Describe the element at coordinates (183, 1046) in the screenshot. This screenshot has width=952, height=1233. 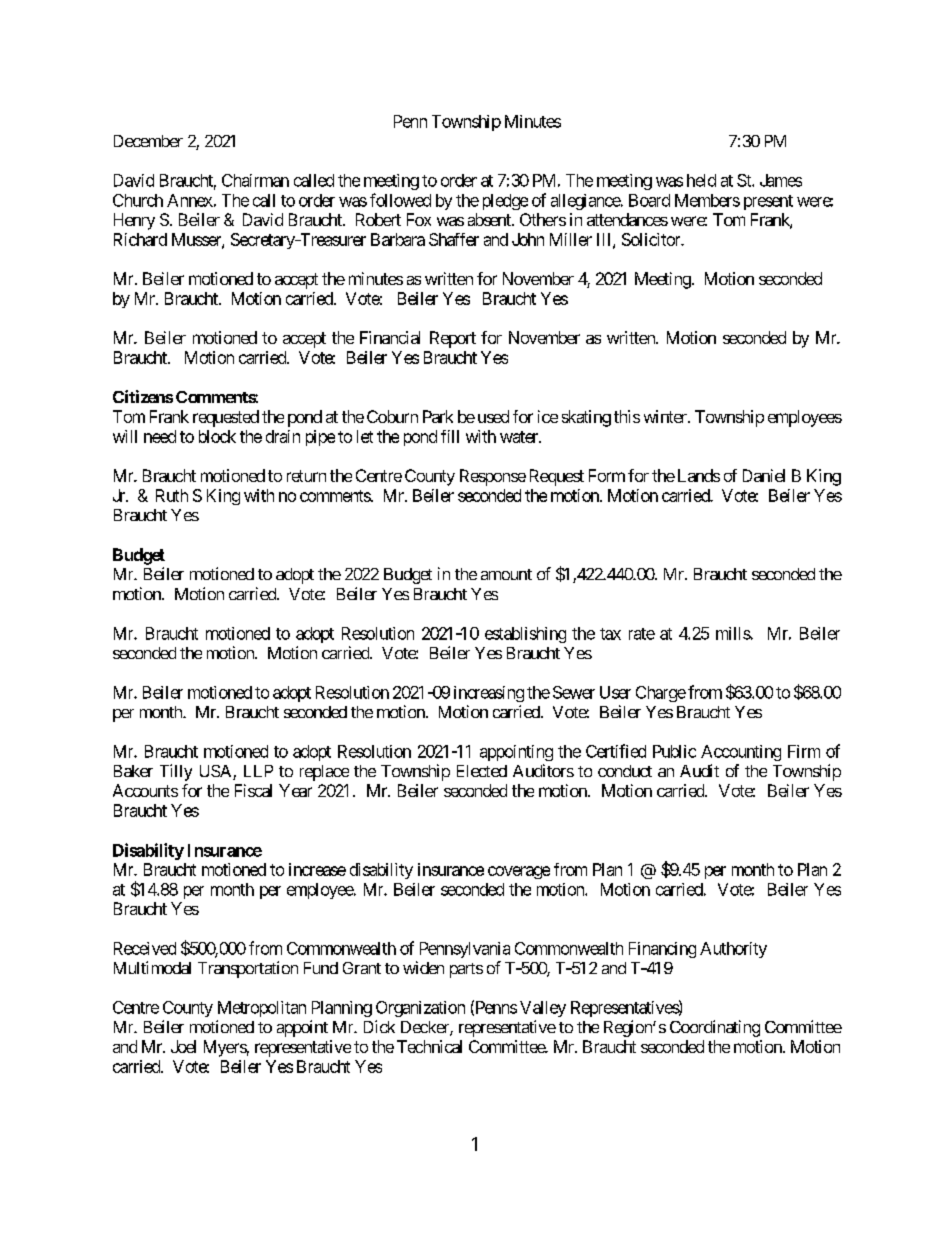
I see `Joel` at that location.
